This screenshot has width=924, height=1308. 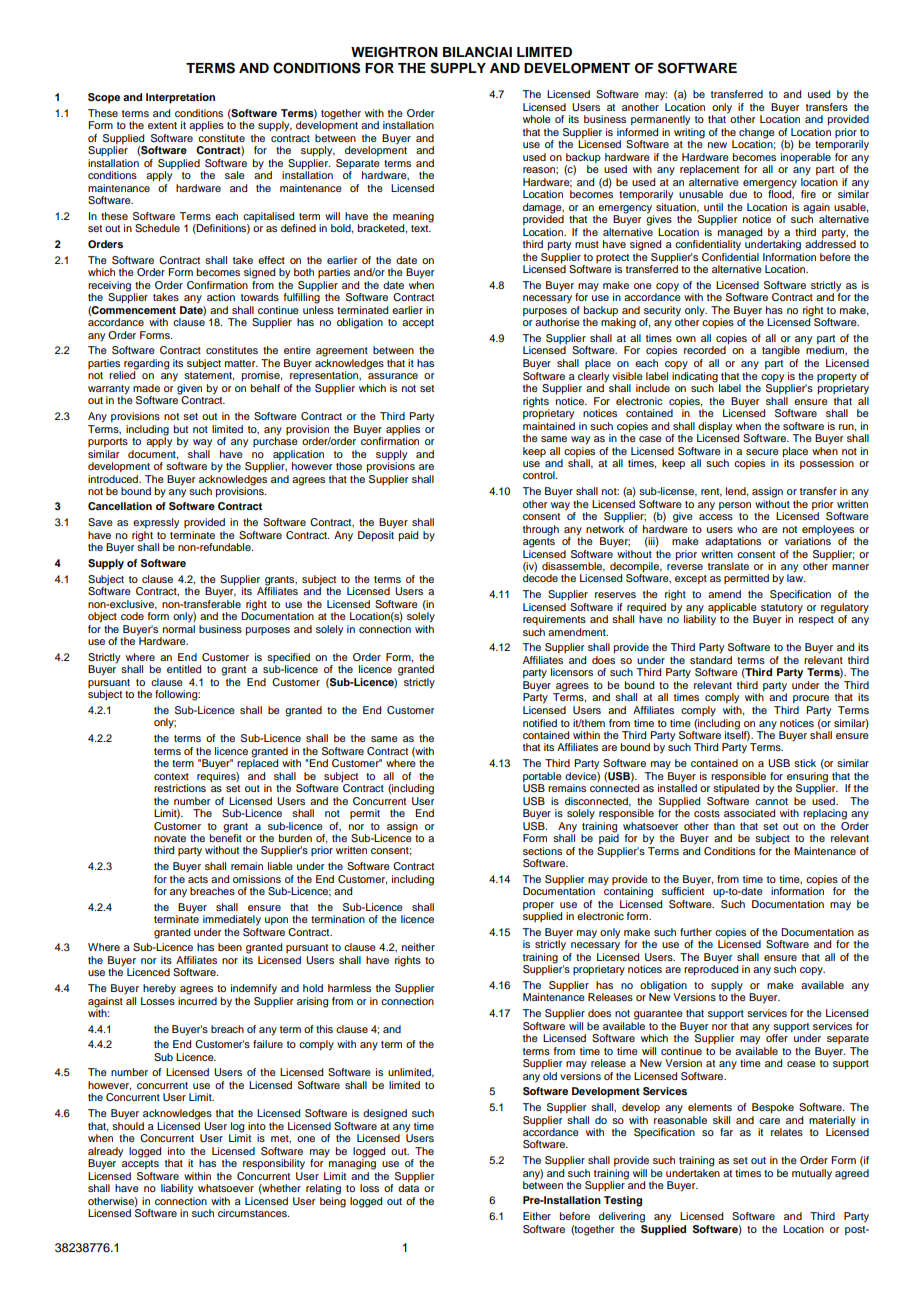 What do you see at coordinates (554, 620) in the screenshot?
I see `requirements` at bounding box center [554, 620].
